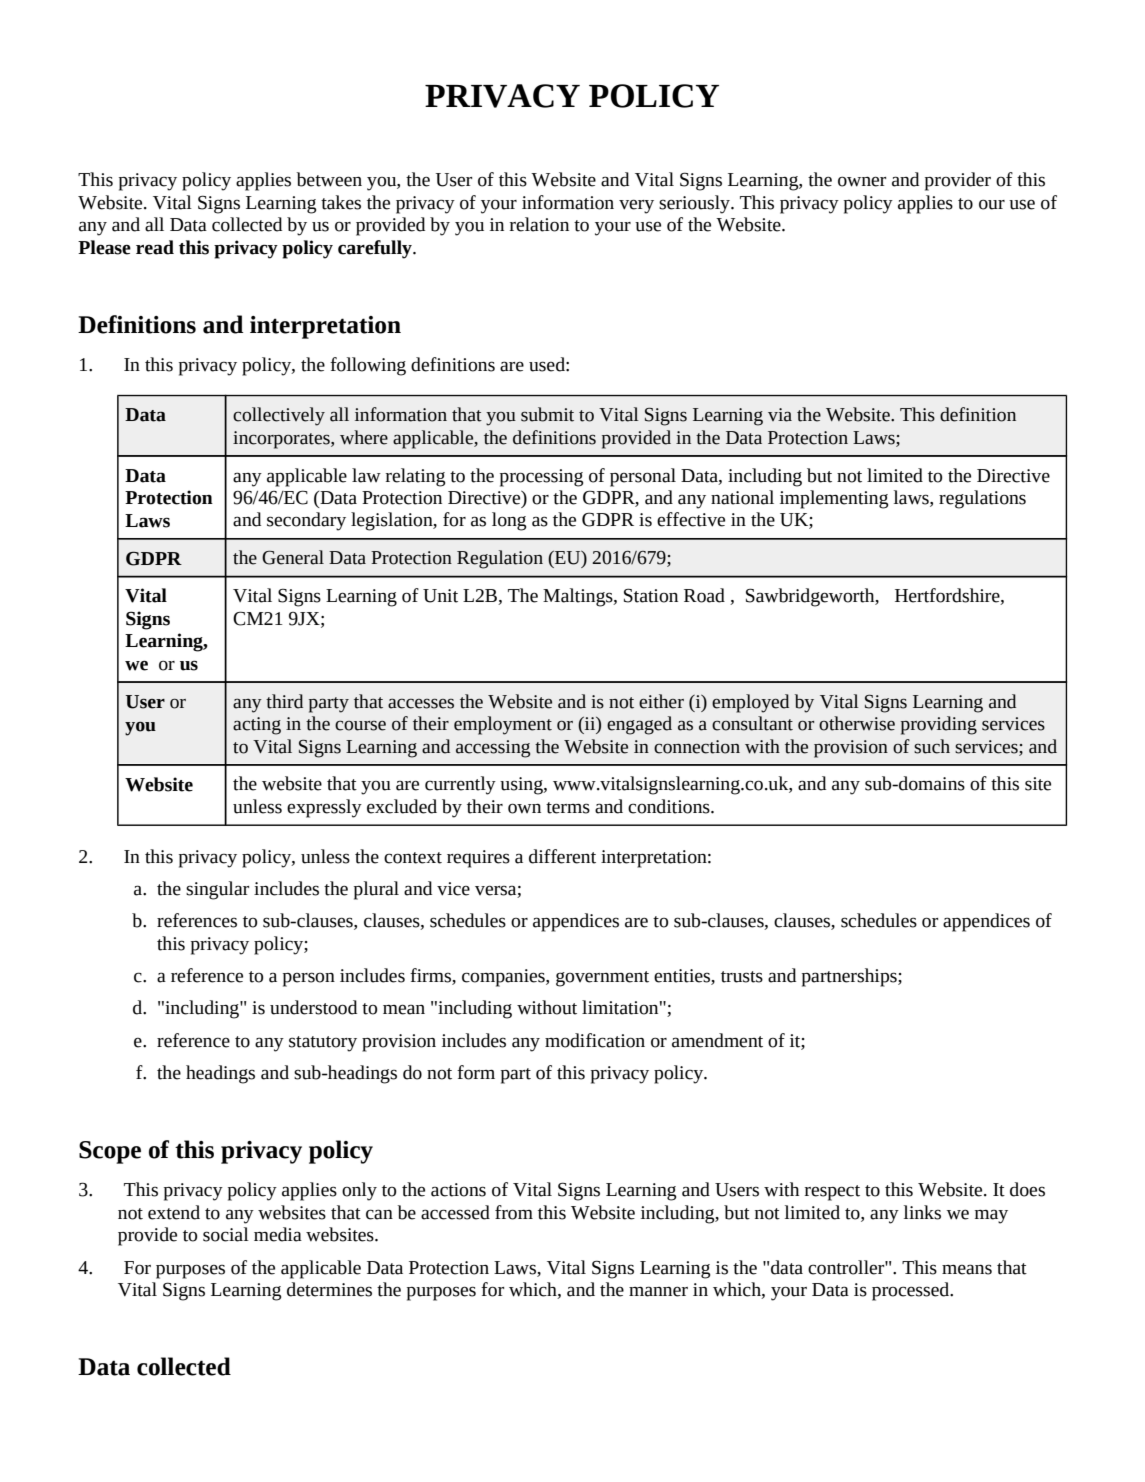 This page has width=1145, height=1482. What do you see at coordinates (742, 977) in the page?
I see `trusts` at bounding box center [742, 977].
